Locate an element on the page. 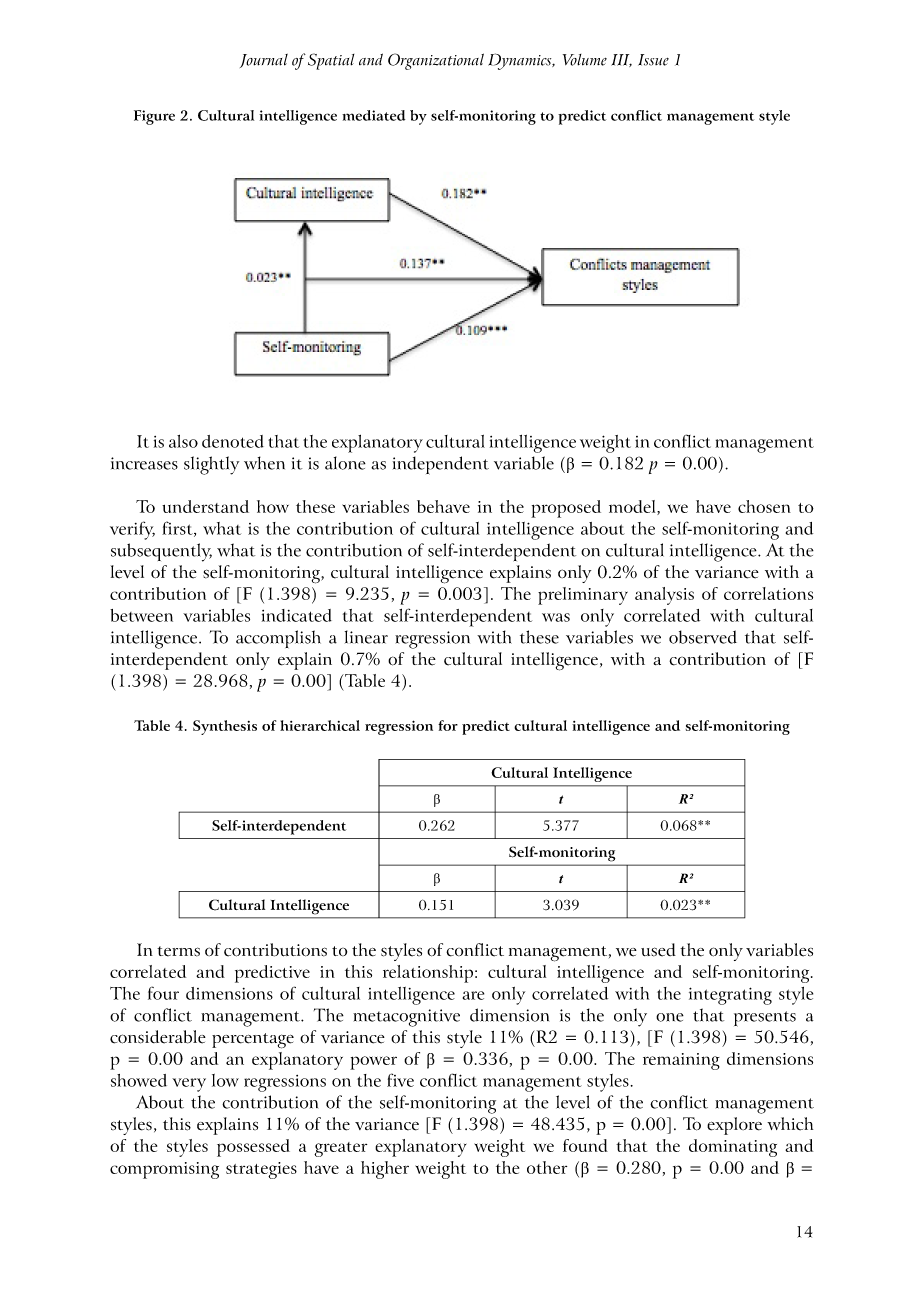 The image size is (924, 1308). proposed is located at coordinates (566, 509).
